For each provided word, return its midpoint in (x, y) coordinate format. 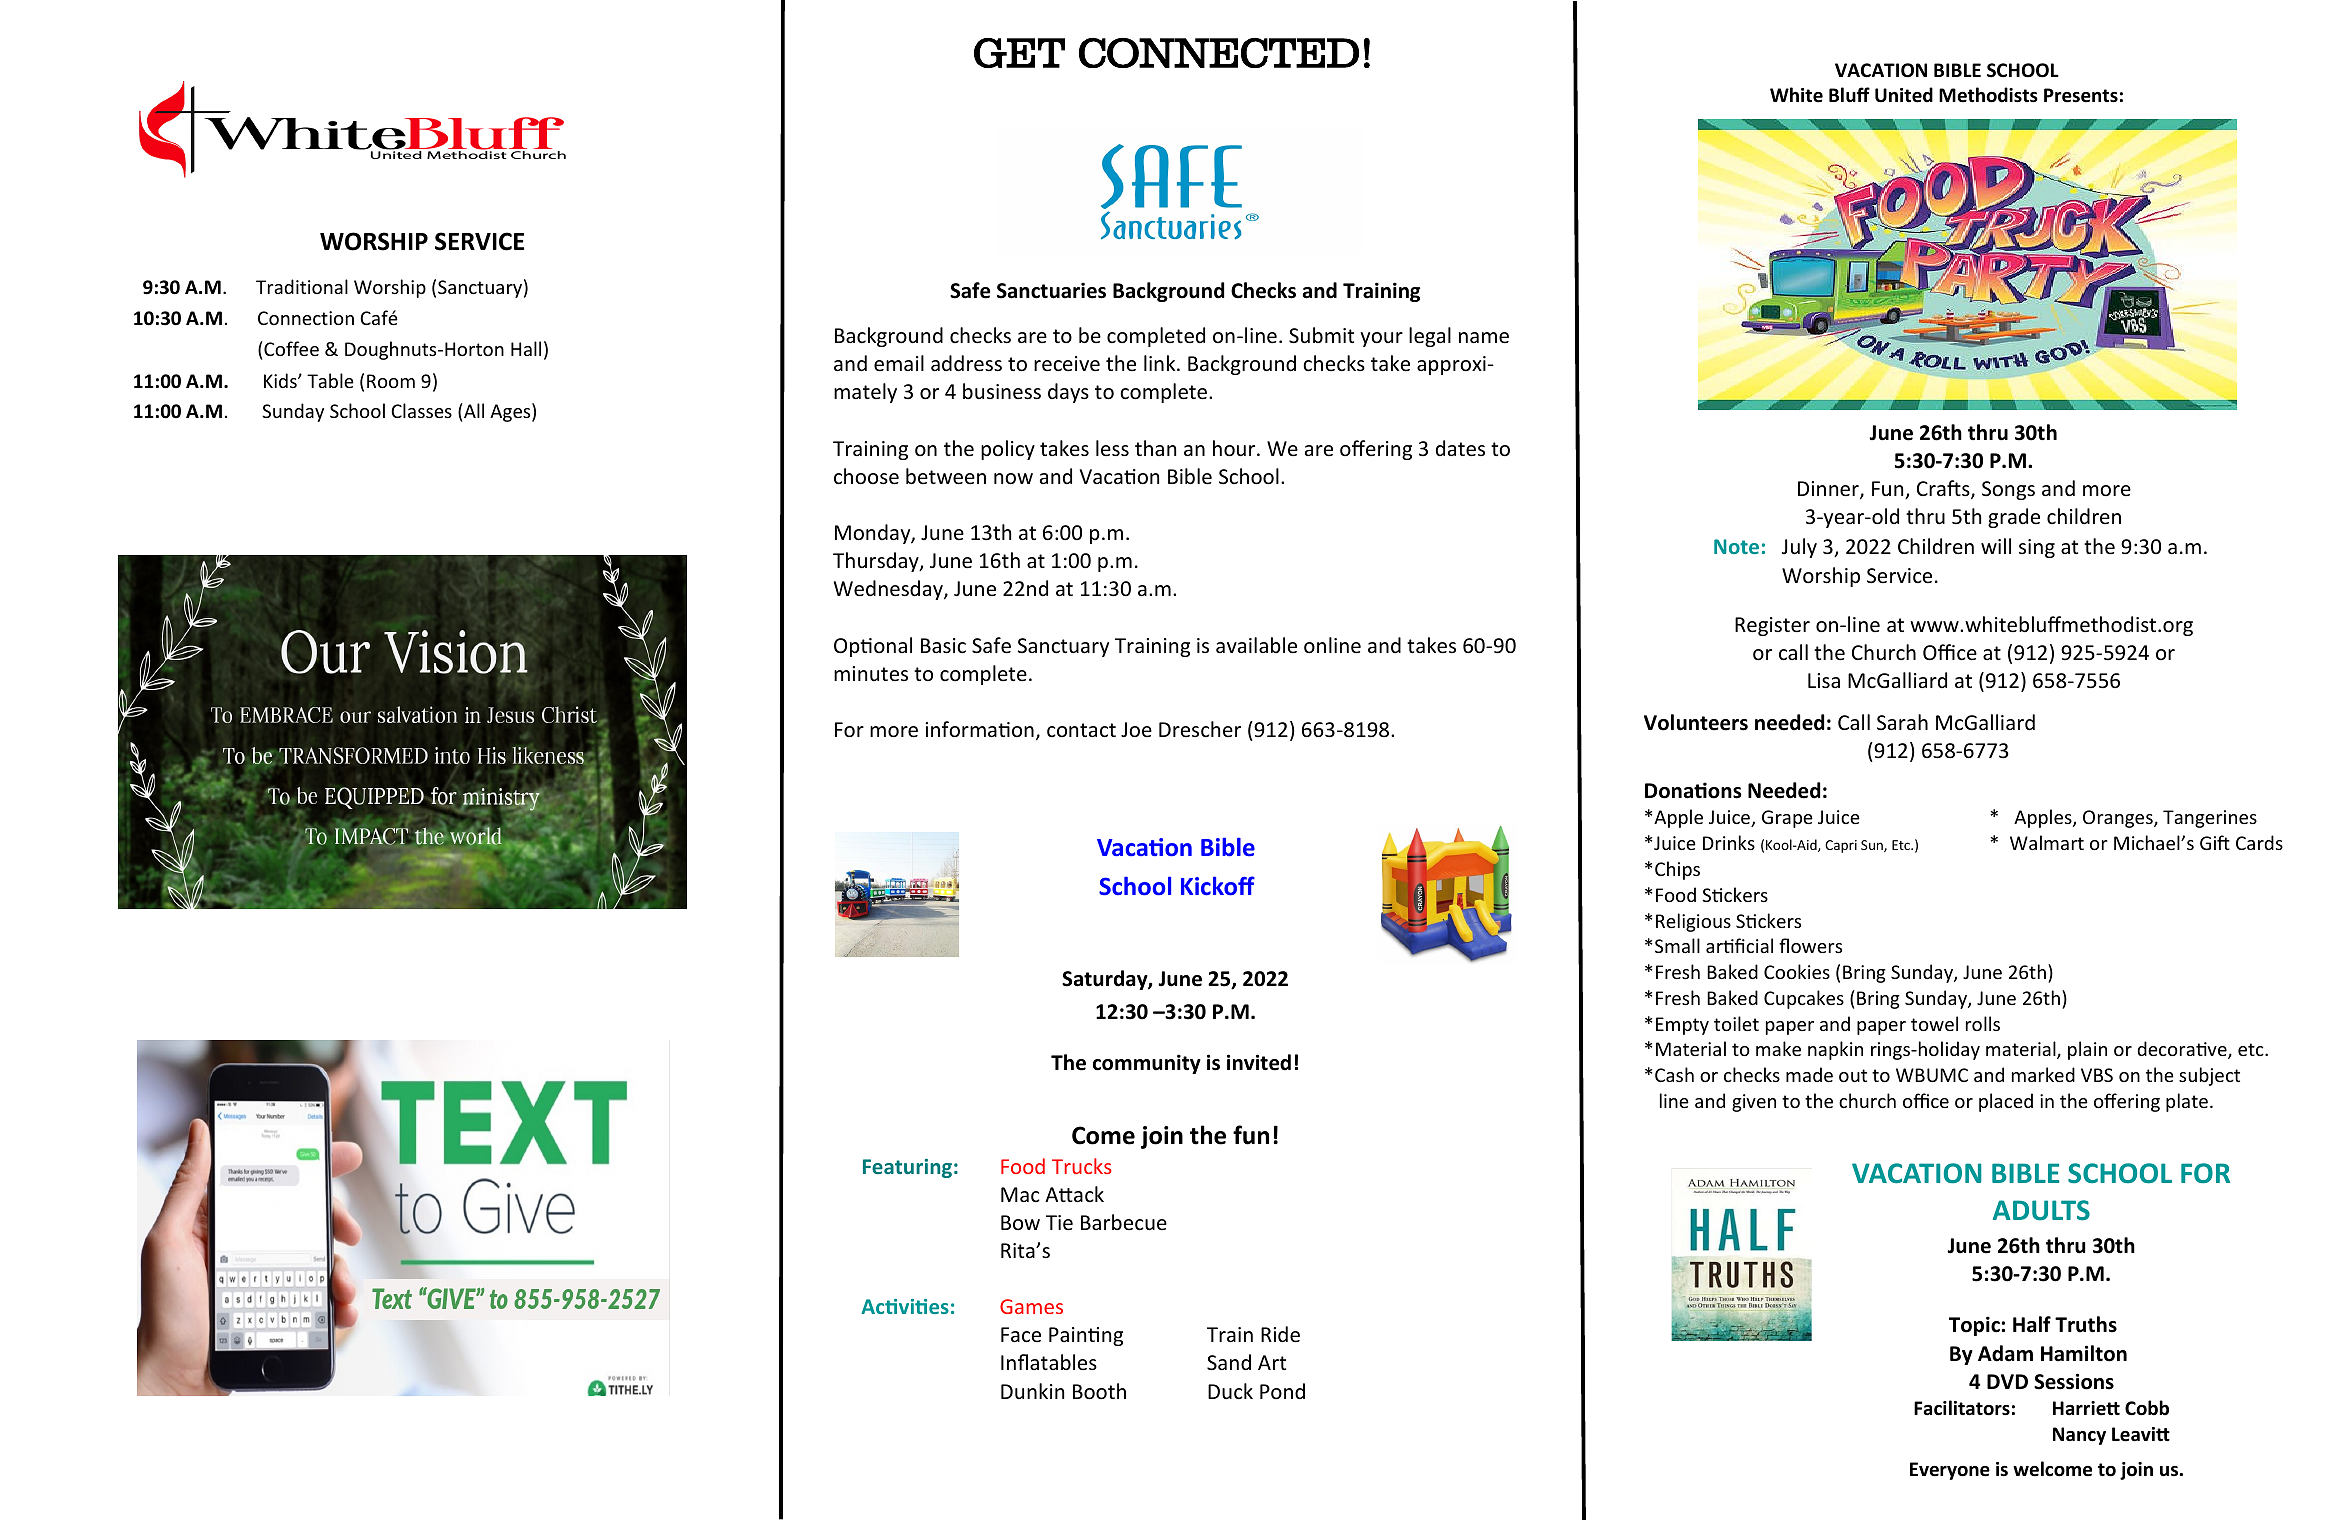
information (979, 729)
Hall (526, 348)
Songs (2008, 490)
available (1256, 645)
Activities (905, 1306)
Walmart (2047, 842)
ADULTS (2041, 1210)
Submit (1321, 335)
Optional (873, 647)
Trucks (1081, 1166)
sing (2037, 548)
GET (1019, 53)
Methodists (1988, 95)
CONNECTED (1219, 53)
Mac (1020, 1194)
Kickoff (1218, 885)
